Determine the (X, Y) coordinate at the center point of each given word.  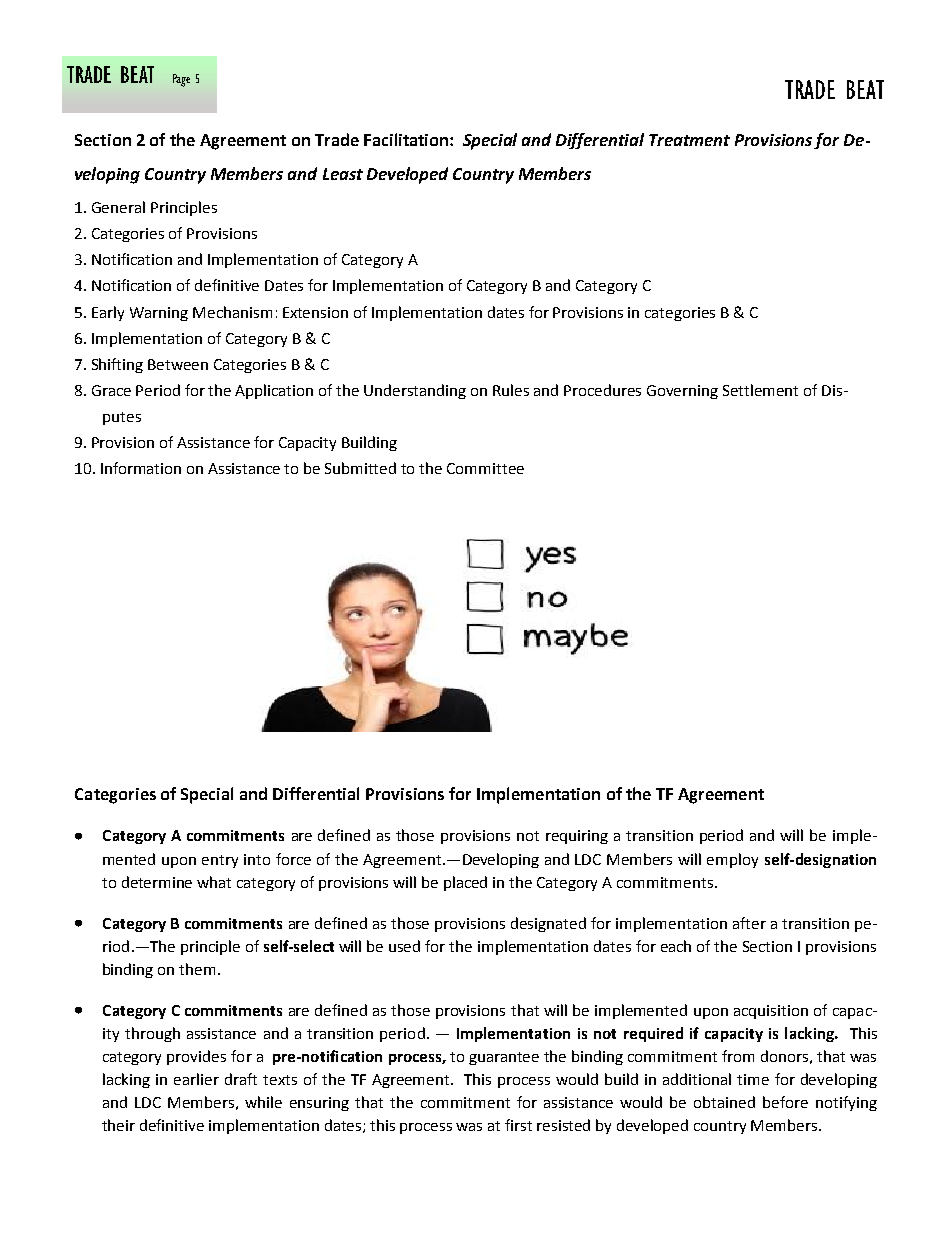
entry (220, 861)
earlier (196, 1079)
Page (181, 80)
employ (732, 860)
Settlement (760, 390)
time (753, 1079)
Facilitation (407, 139)
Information (141, 468)
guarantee (504, 1058)
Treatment (689, 140)
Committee (485, 468)
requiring (577, 837)
